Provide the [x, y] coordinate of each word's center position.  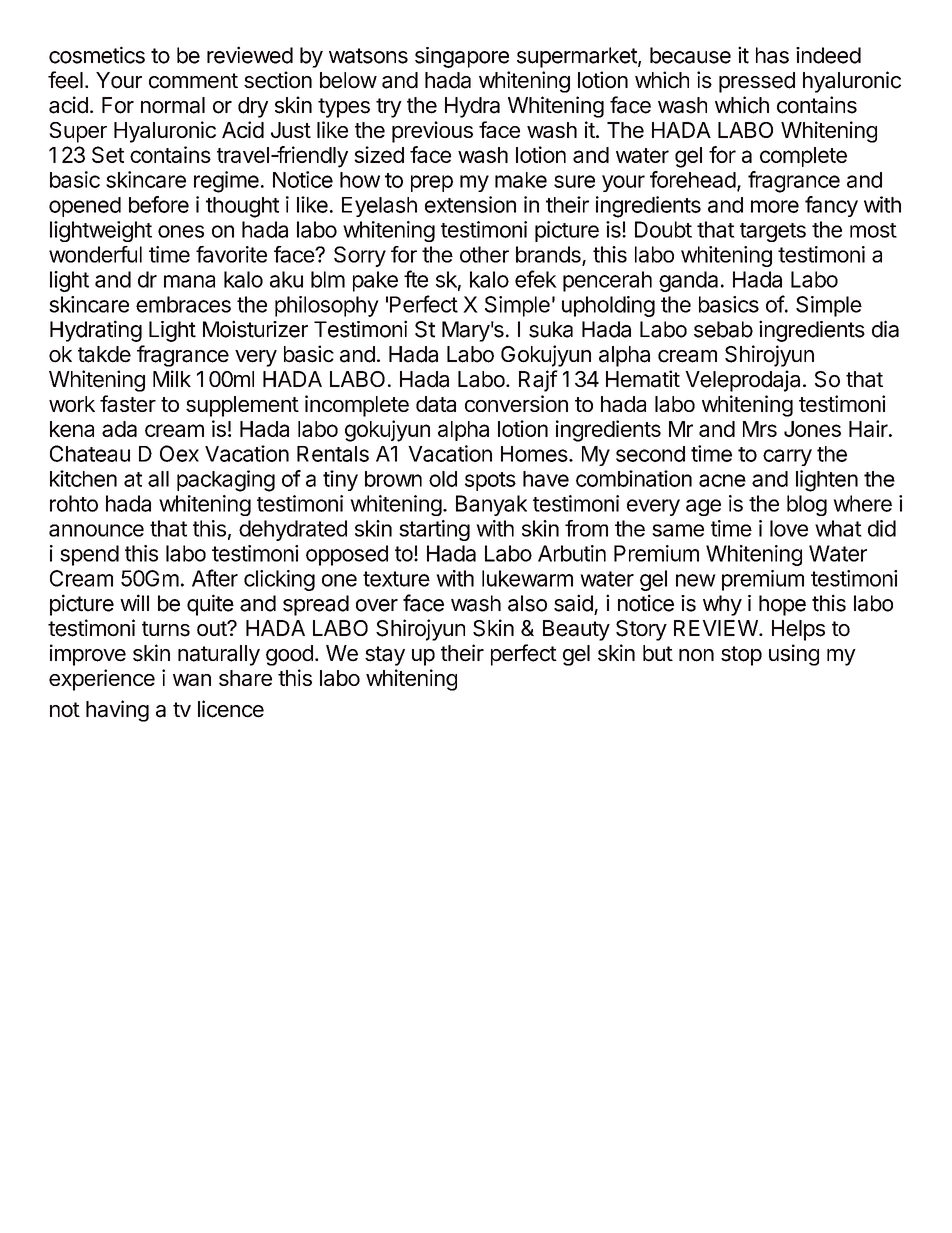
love [789, 528]
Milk [172, 378]
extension [470, 204]
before [159, 204]
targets [773, 232]
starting [434, 530]
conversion [516, 403]
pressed [757, 82]
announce [96, 530]
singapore [462, 57]
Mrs [760, 429]
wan [192, 680]
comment [193, 81]
